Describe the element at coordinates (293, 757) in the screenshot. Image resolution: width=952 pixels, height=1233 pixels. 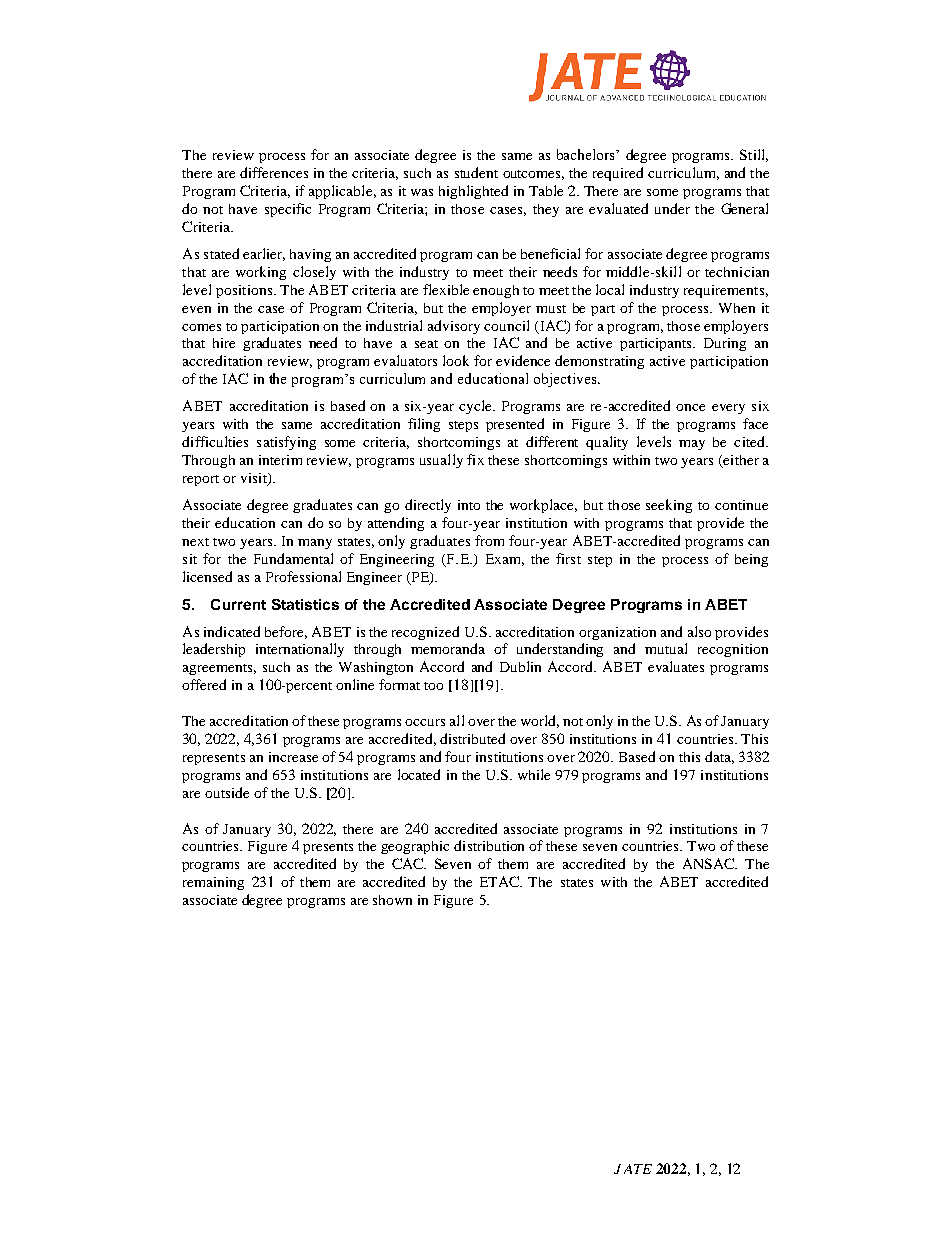
I see `increase` at that location.
